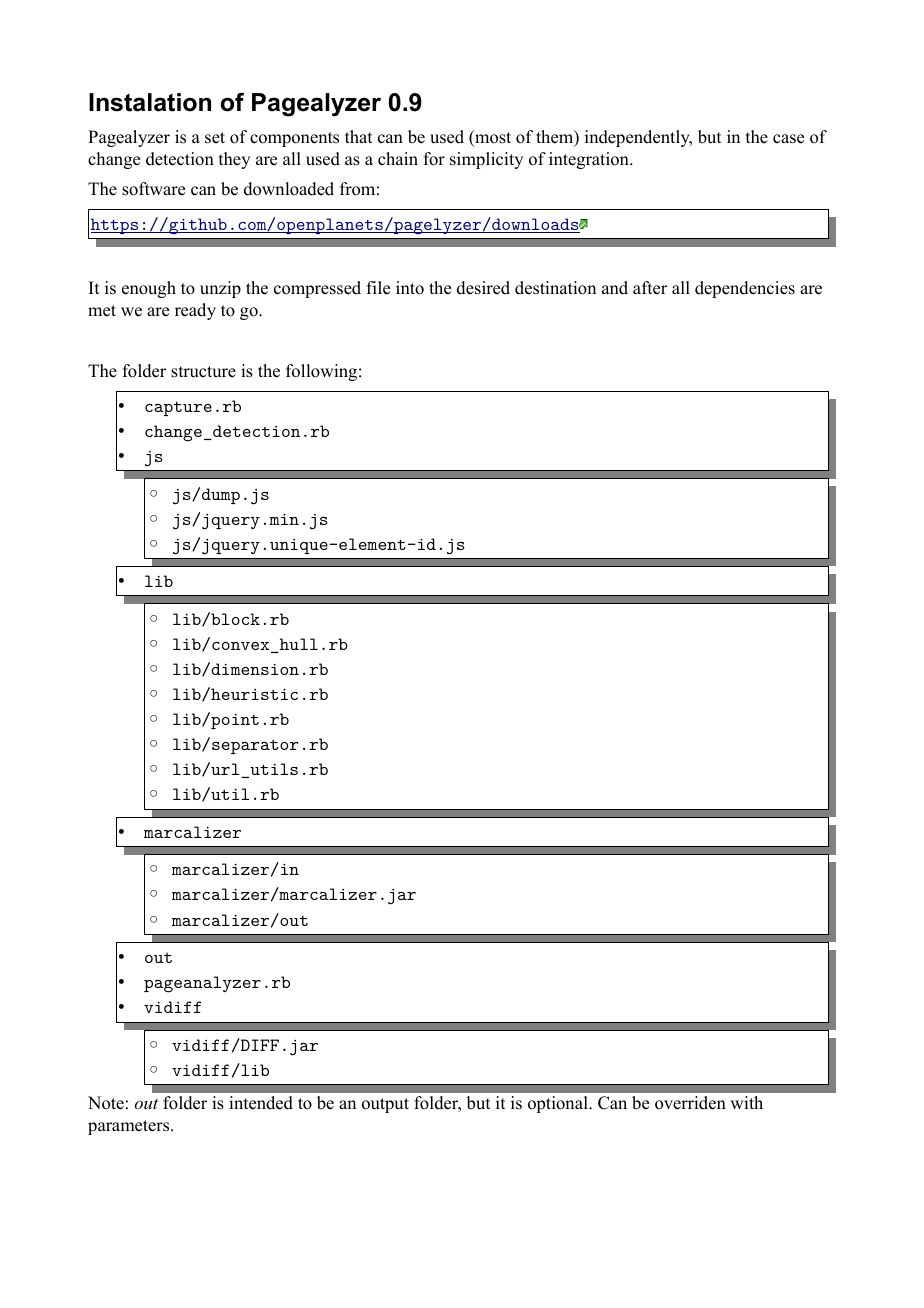  Describe the element at coordinates (745, 289) in the screenshot. I see `dependencies` at that location.
